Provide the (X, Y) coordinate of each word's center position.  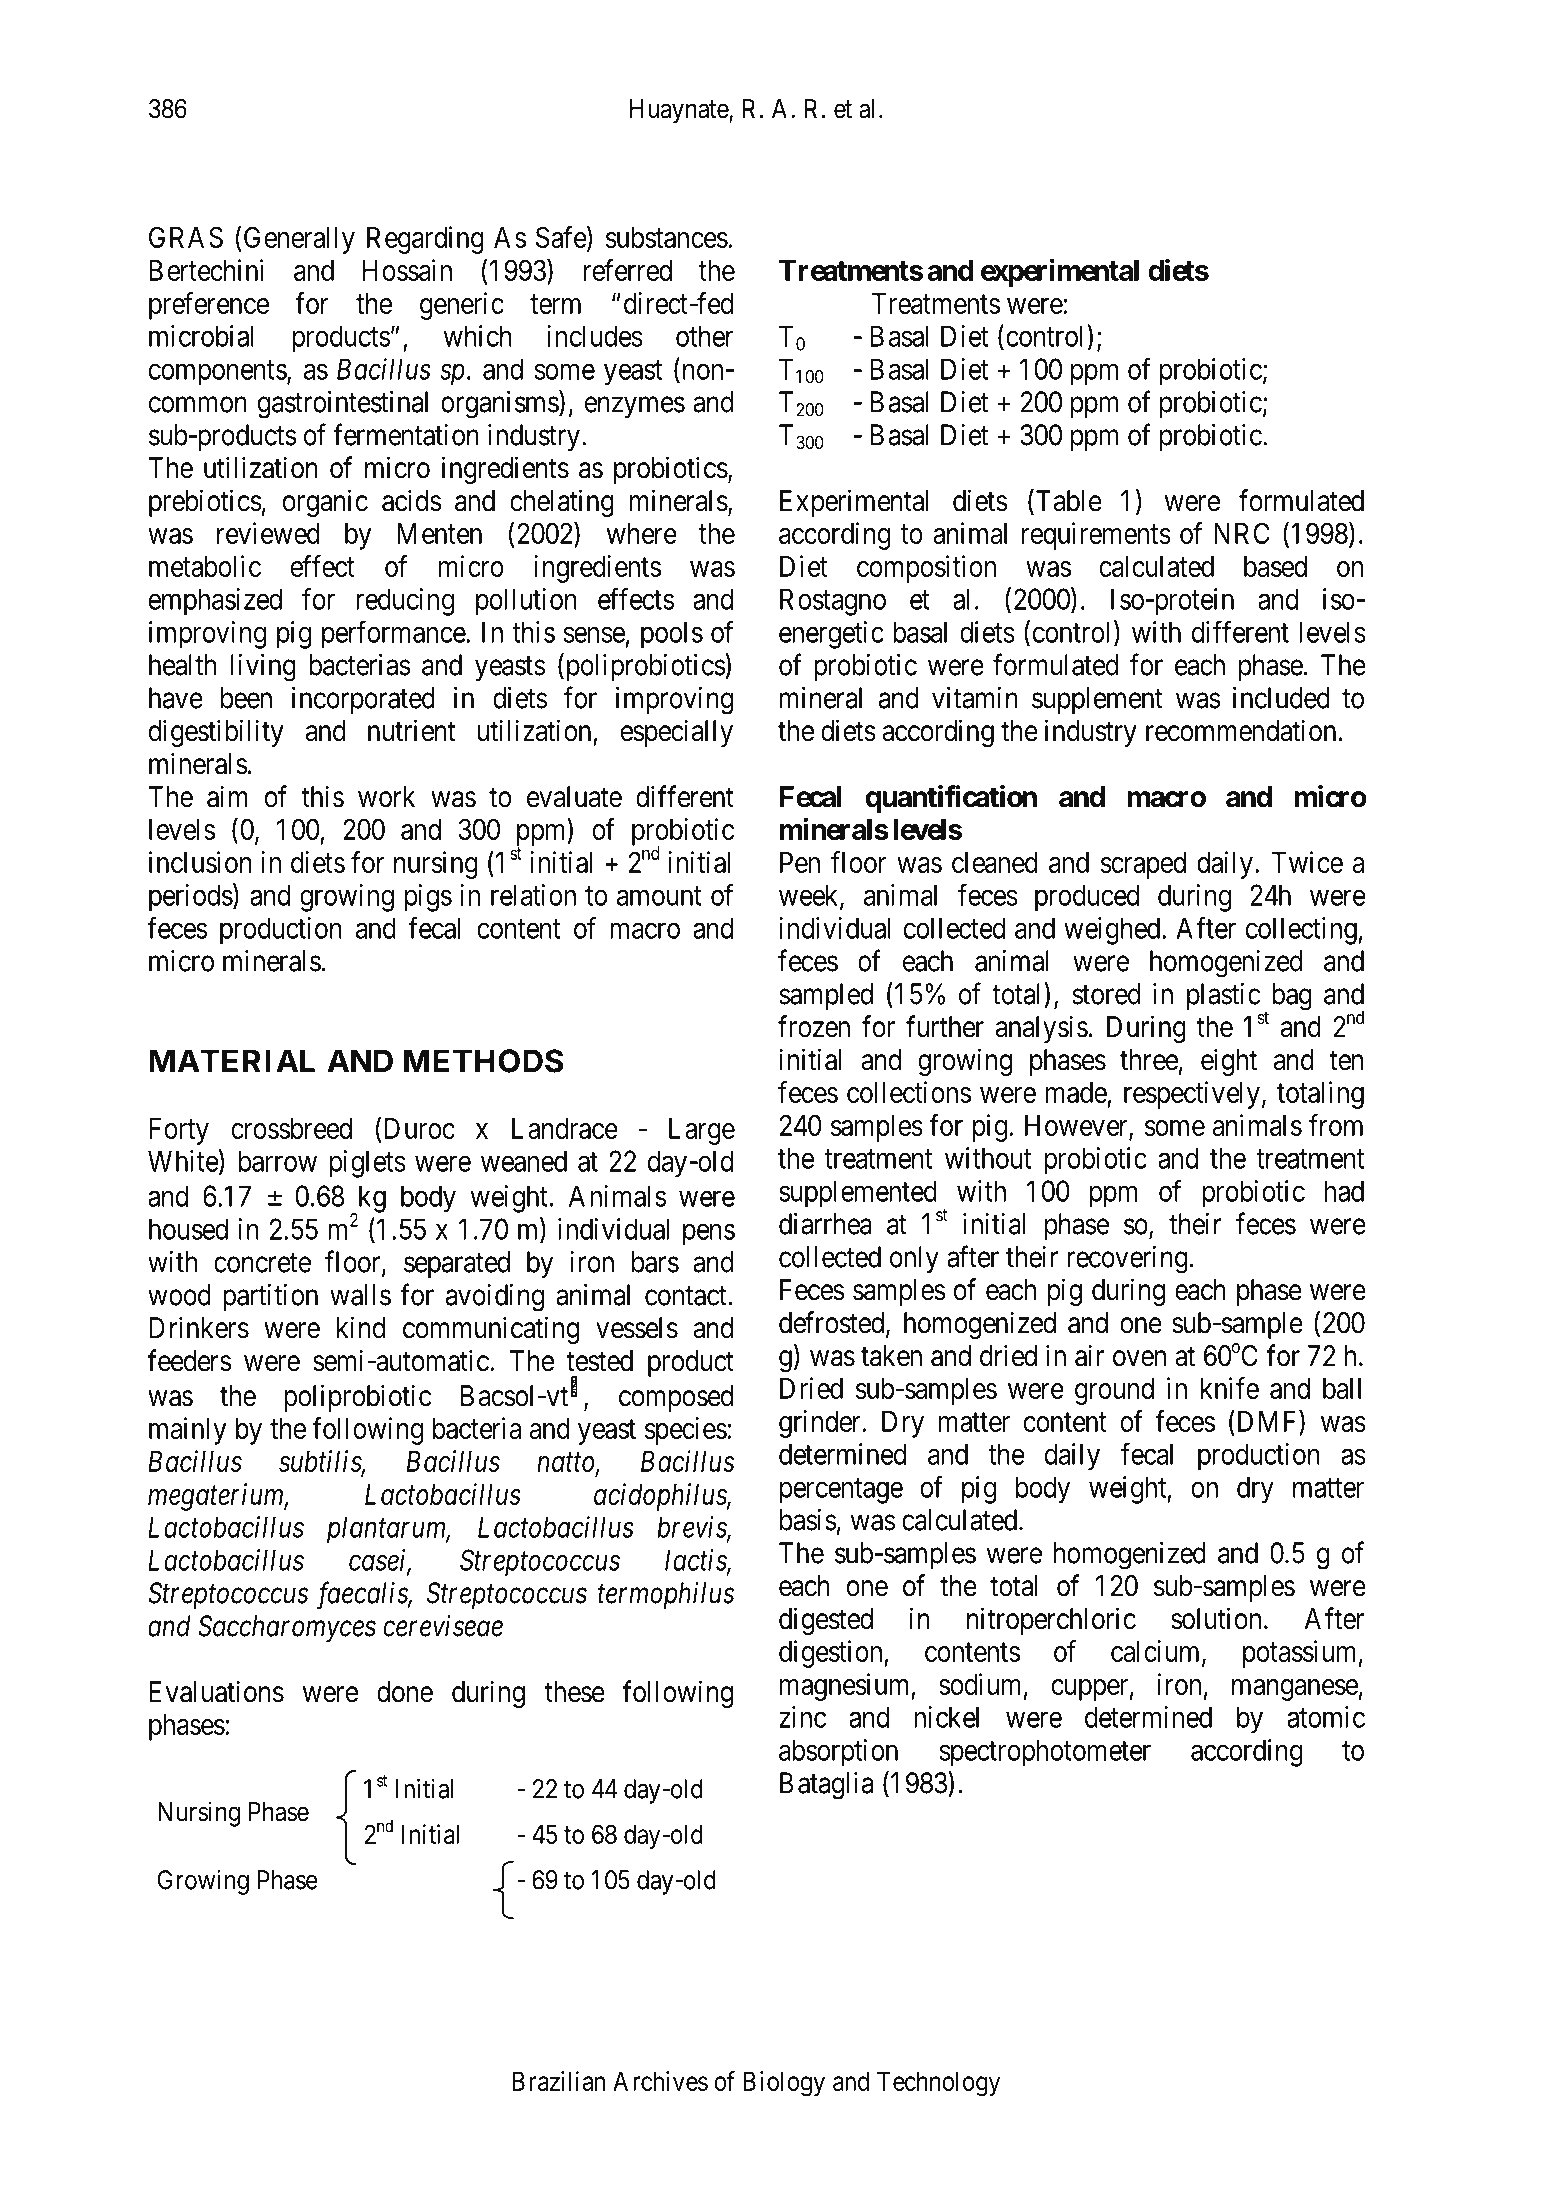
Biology (784, 2084)
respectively (1192, 1095)
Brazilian (558, 2081)
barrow (278, 1161)
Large (702, 1131)
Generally (299, 240)
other (705, 336)
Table (1067, 501)
